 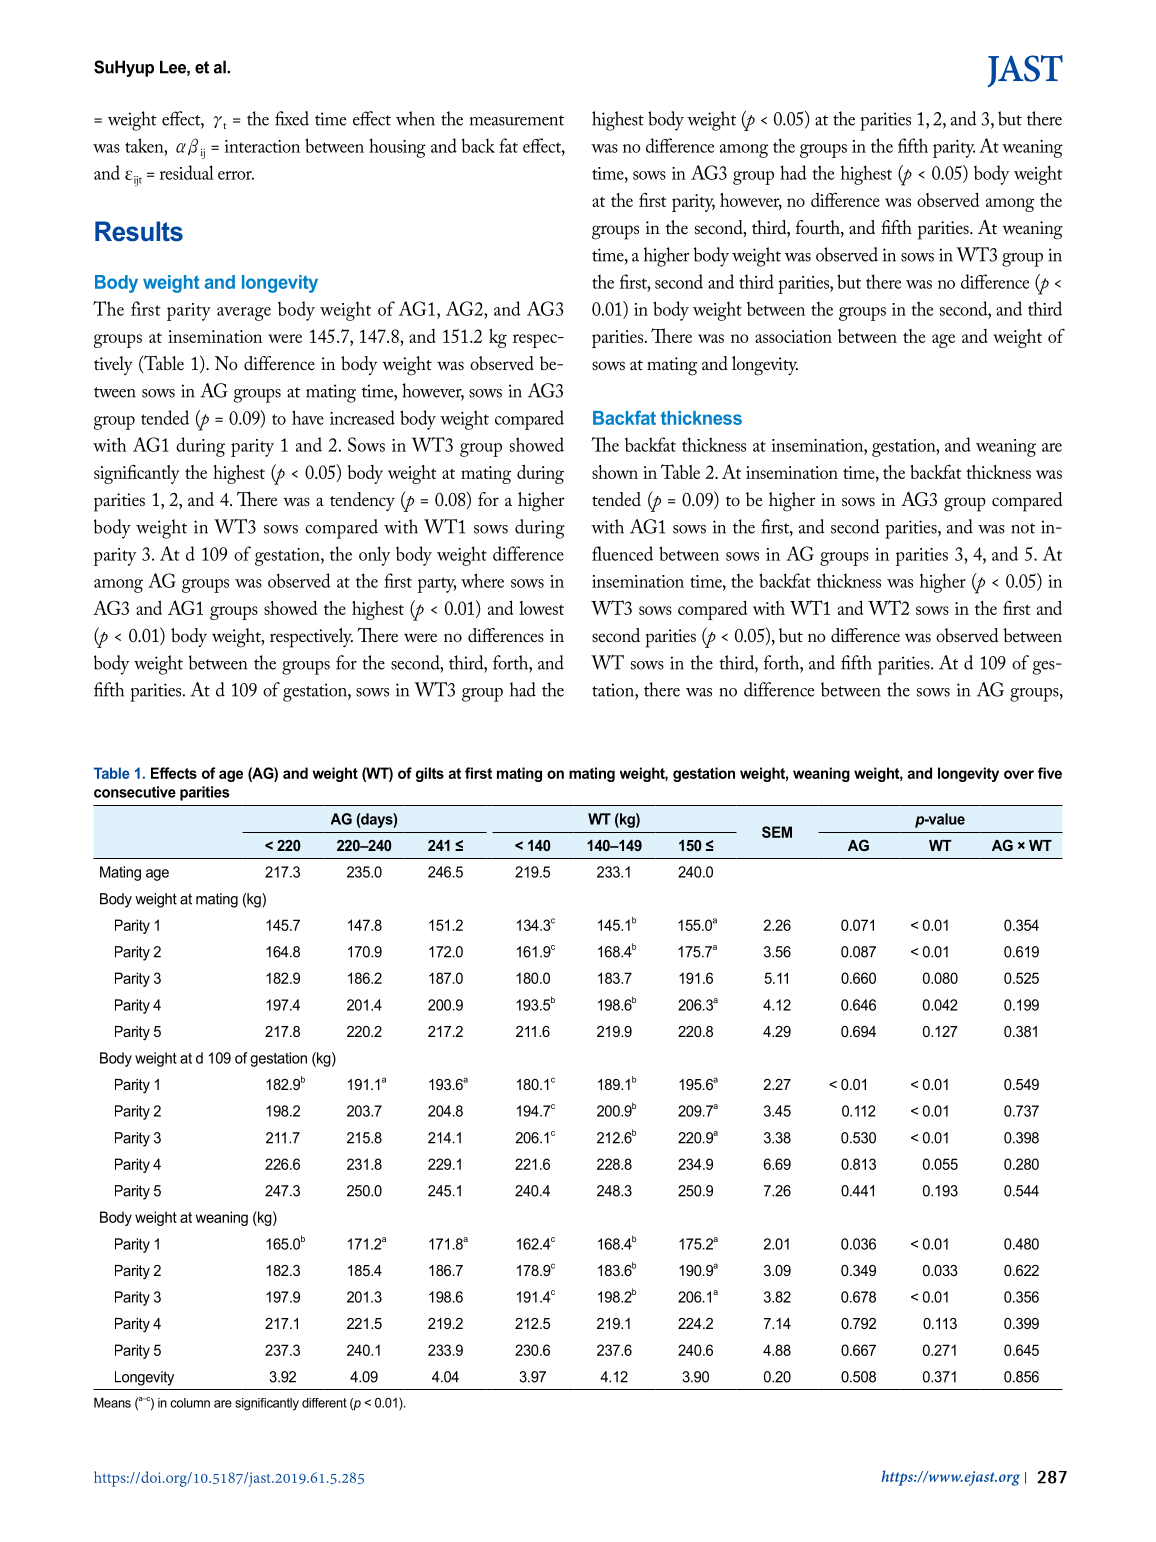 What do you see at coordinates (1023, 528) in the screenshot?
I see `not` at bounding box center [1023, 528].
